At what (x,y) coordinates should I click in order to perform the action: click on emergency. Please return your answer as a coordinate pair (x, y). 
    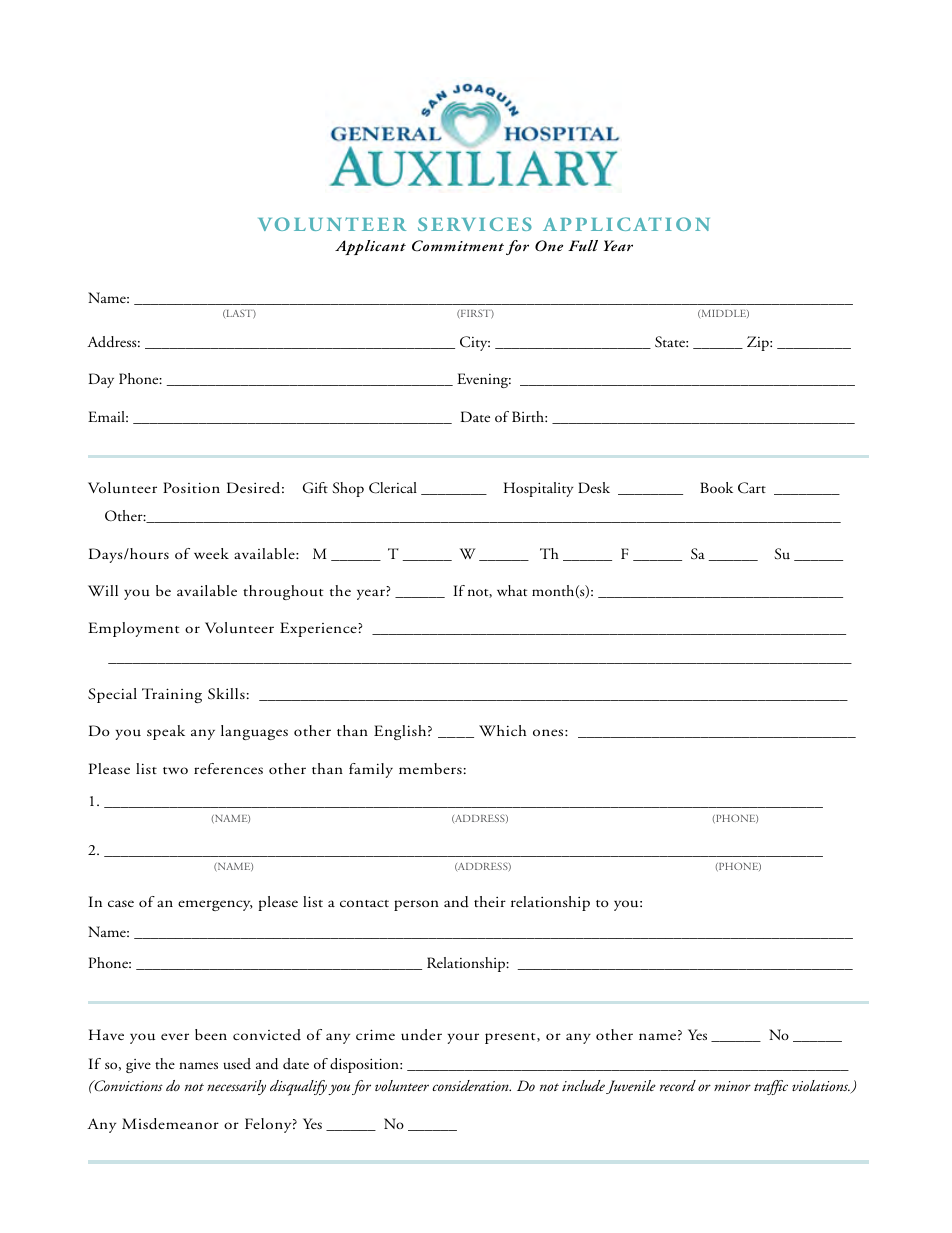
    Looking at the image, I should click on (215, 905).
